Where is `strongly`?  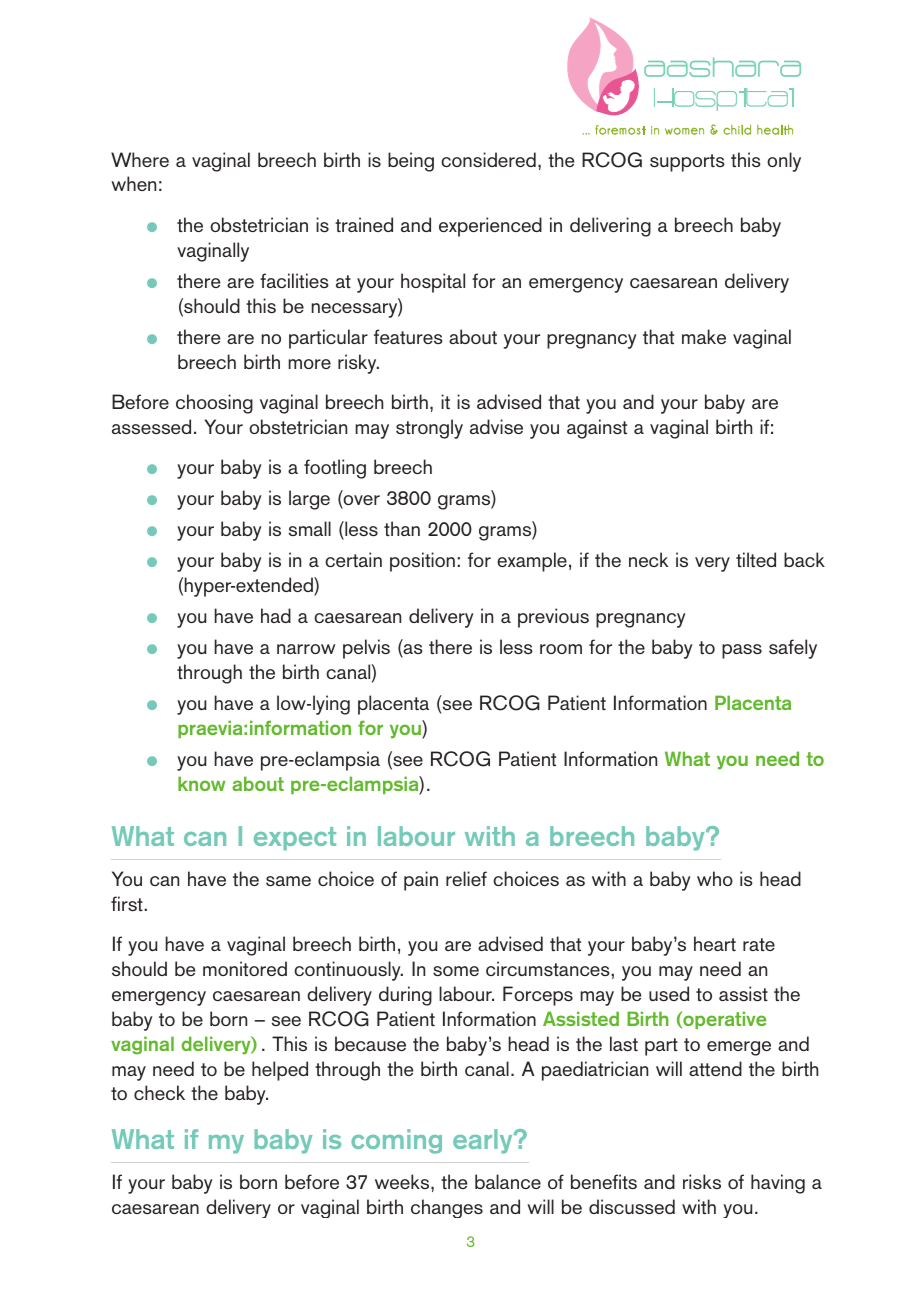
strongly is located at coordinates (429, 429).
